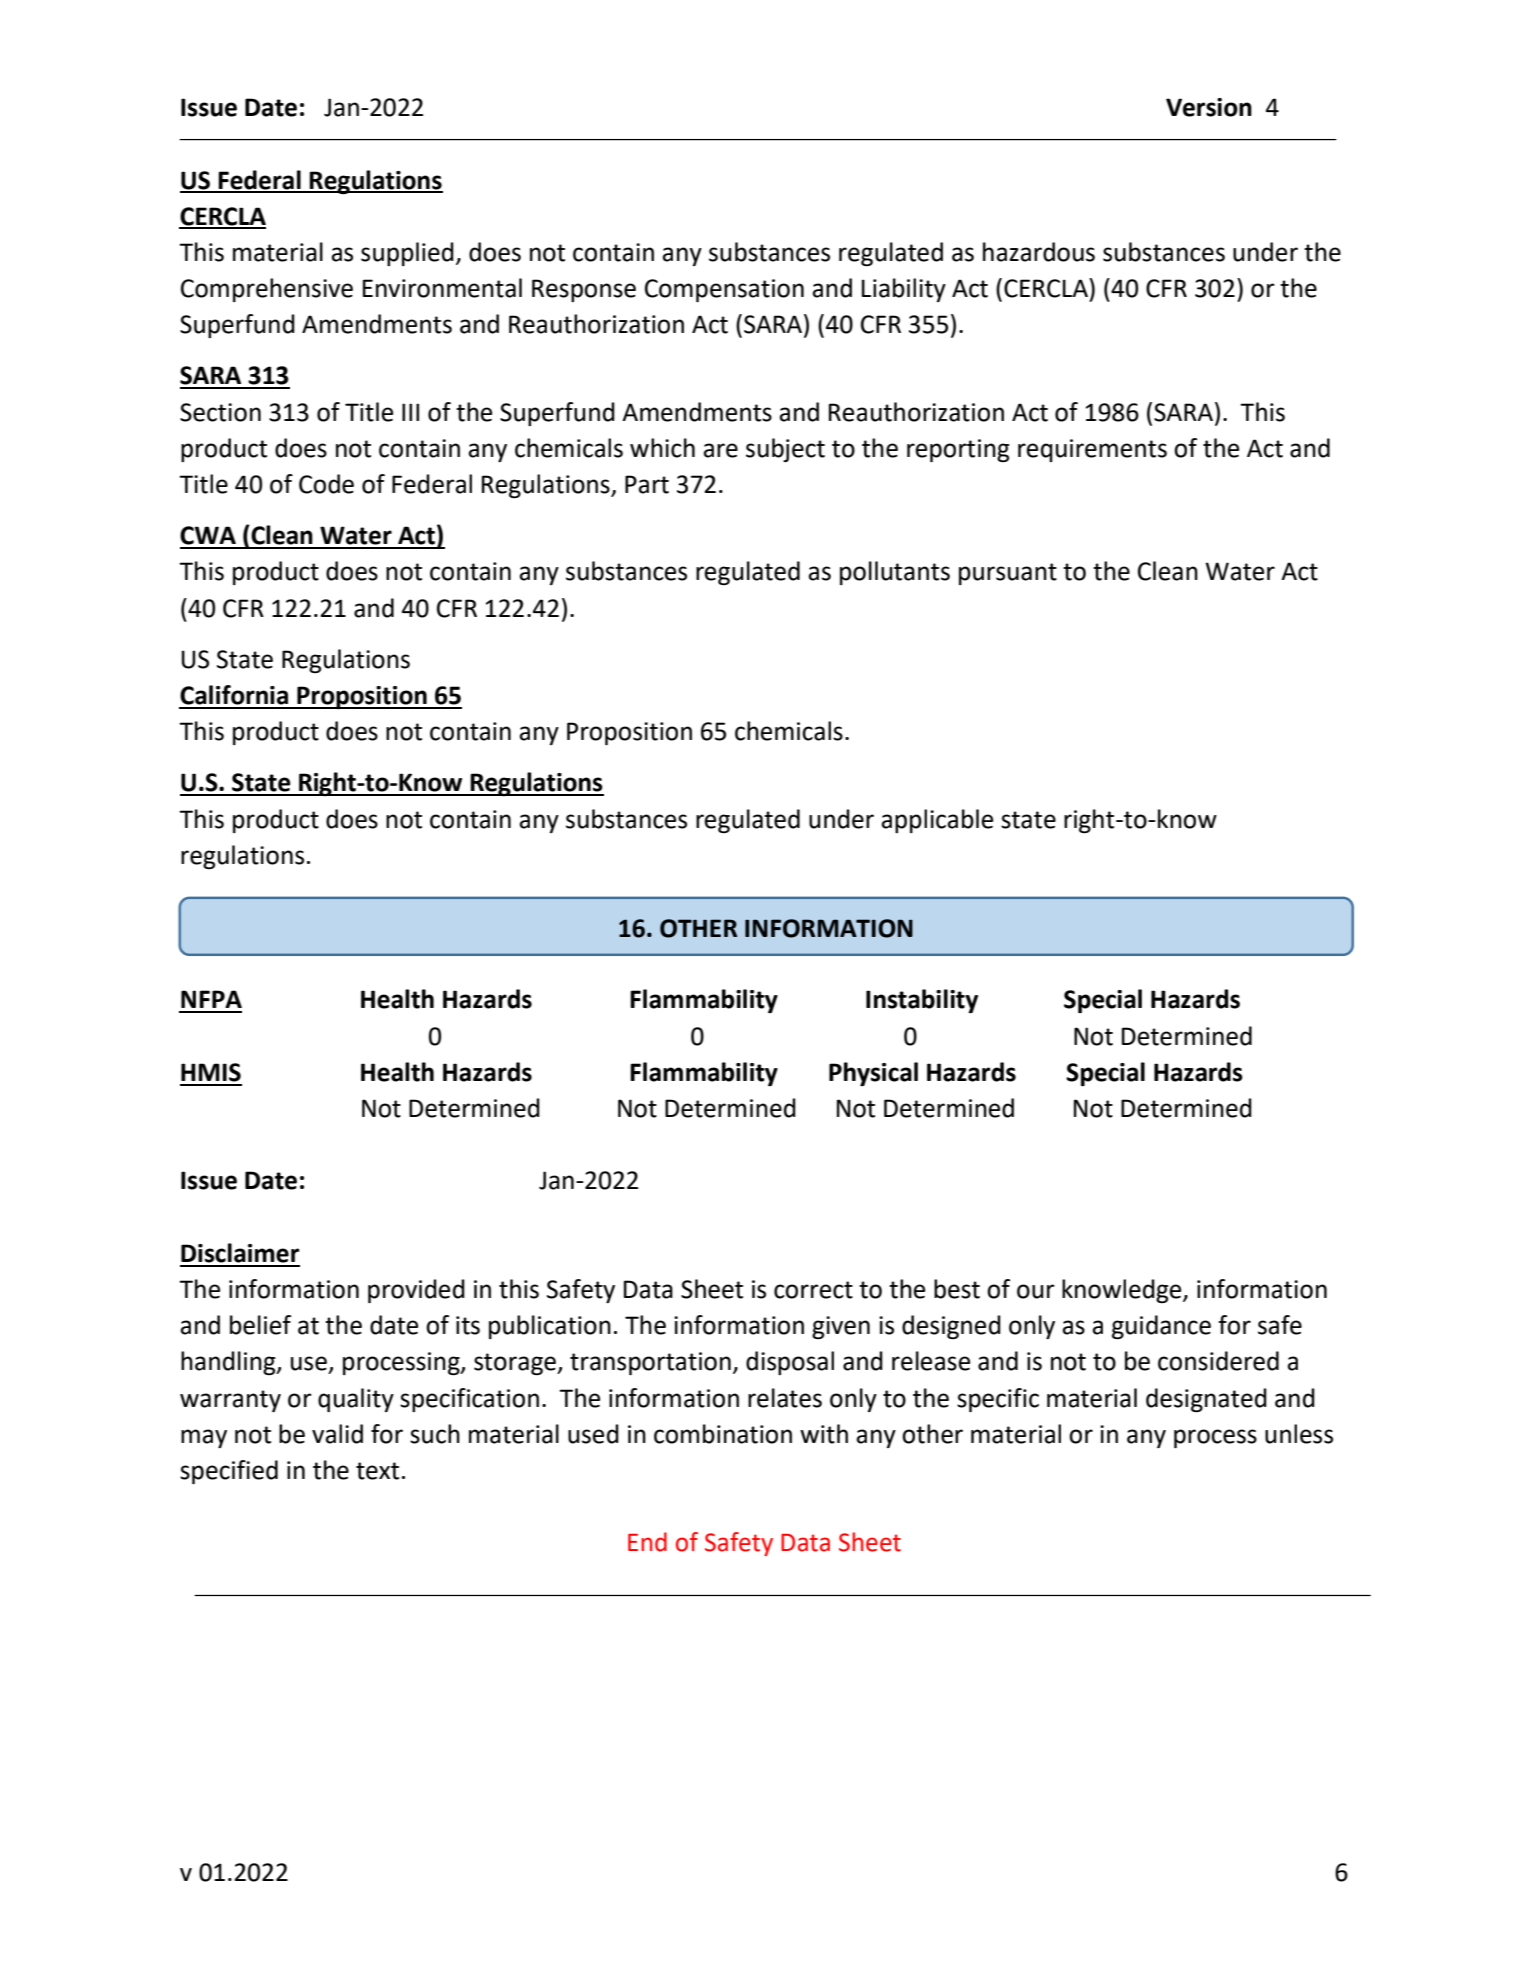 The height and width of the page is (1978, 1528). What do you see at coordinates (407, 254) in the page?
I see `supplied` at bounding box center [407, 254].
